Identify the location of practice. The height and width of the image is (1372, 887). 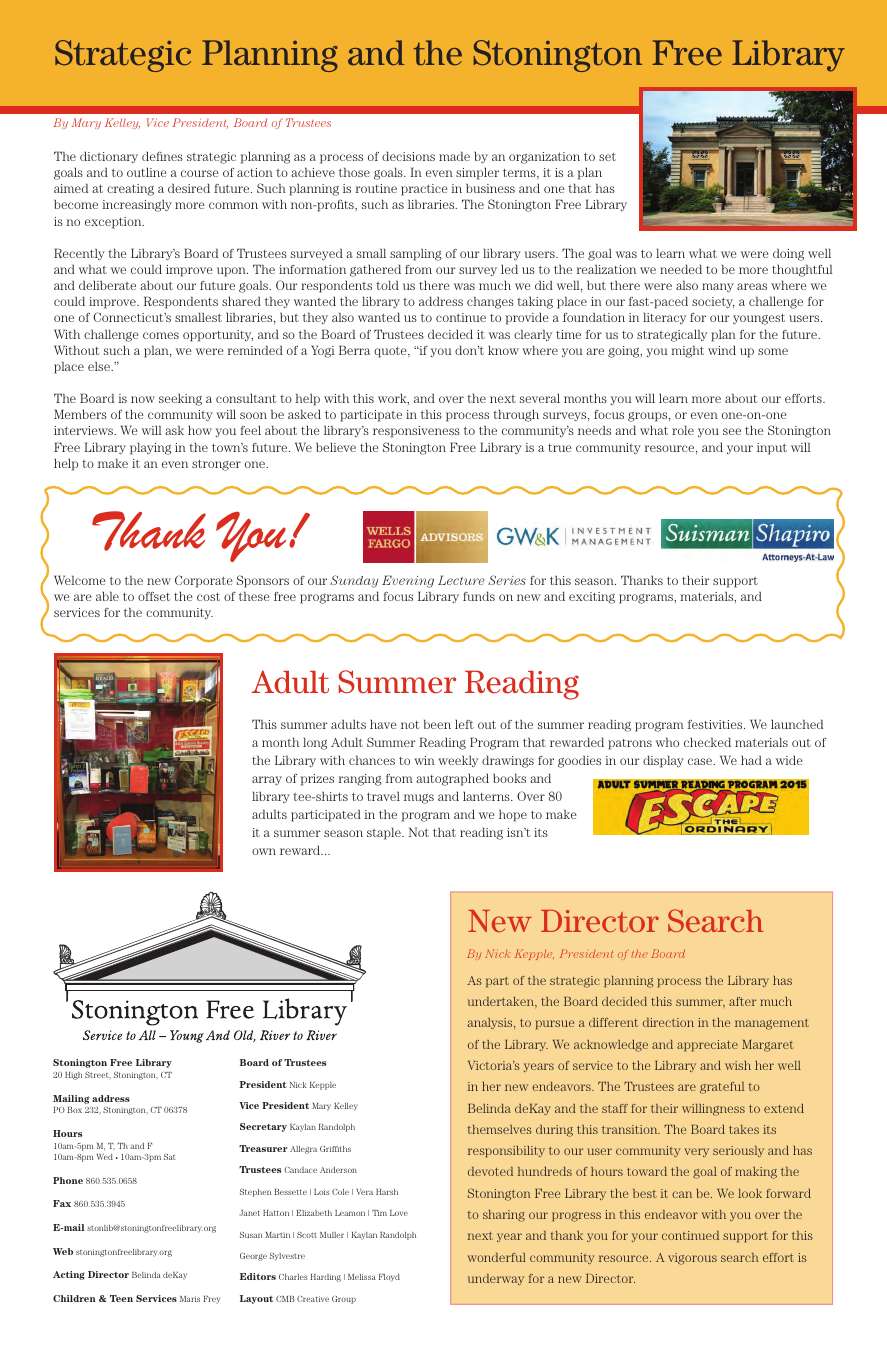
(424, 190).
